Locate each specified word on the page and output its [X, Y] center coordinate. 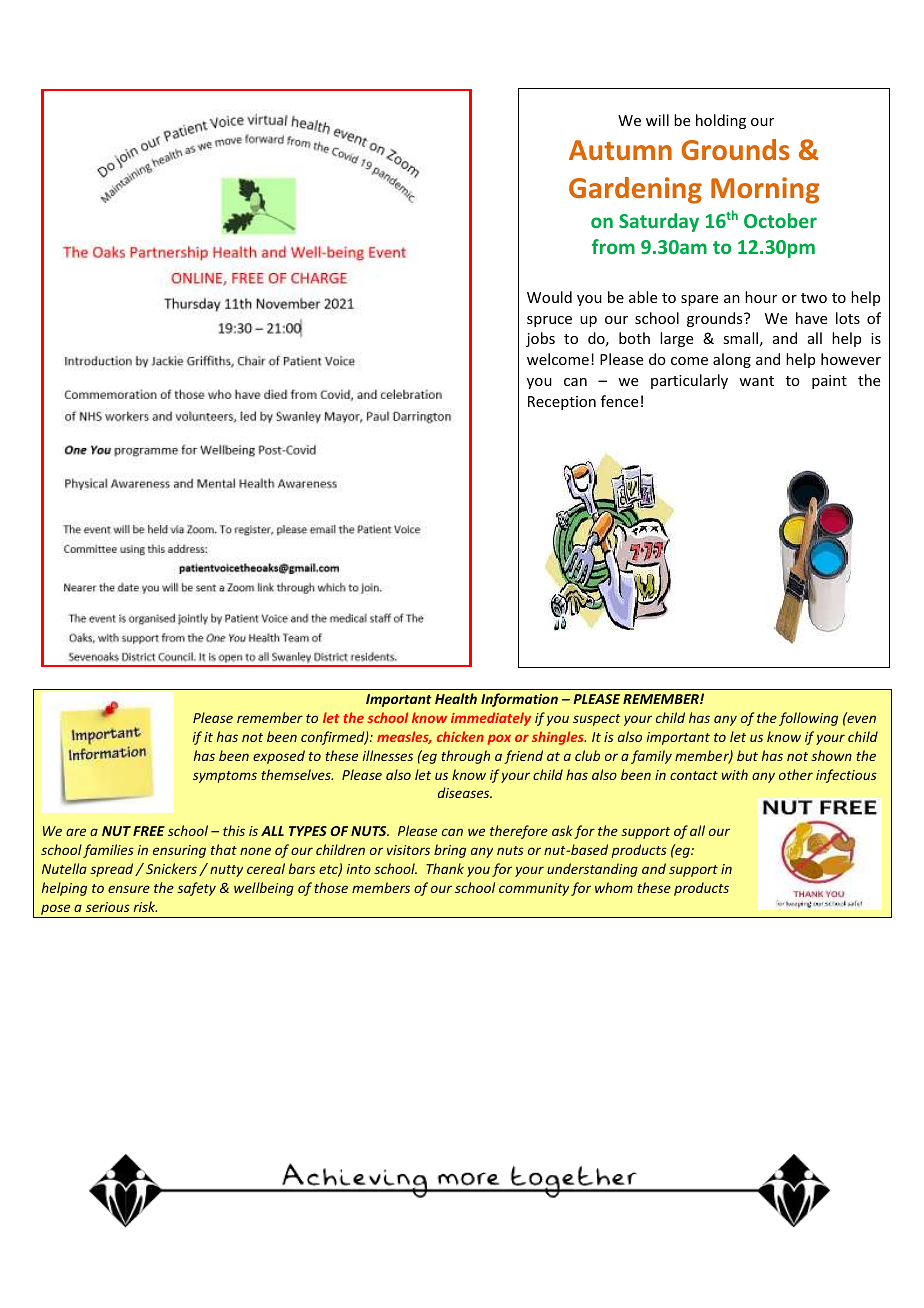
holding [721, 121]
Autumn [620, 150]
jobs [540, 339]
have [811, 318]
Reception [562, 403]
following [808, 719]
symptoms [225, 777]
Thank [445, 868]
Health [456, 698]
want [756, 381]
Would [549, 297]
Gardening [635, 190]
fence [619, 401]
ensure [129, 889]
